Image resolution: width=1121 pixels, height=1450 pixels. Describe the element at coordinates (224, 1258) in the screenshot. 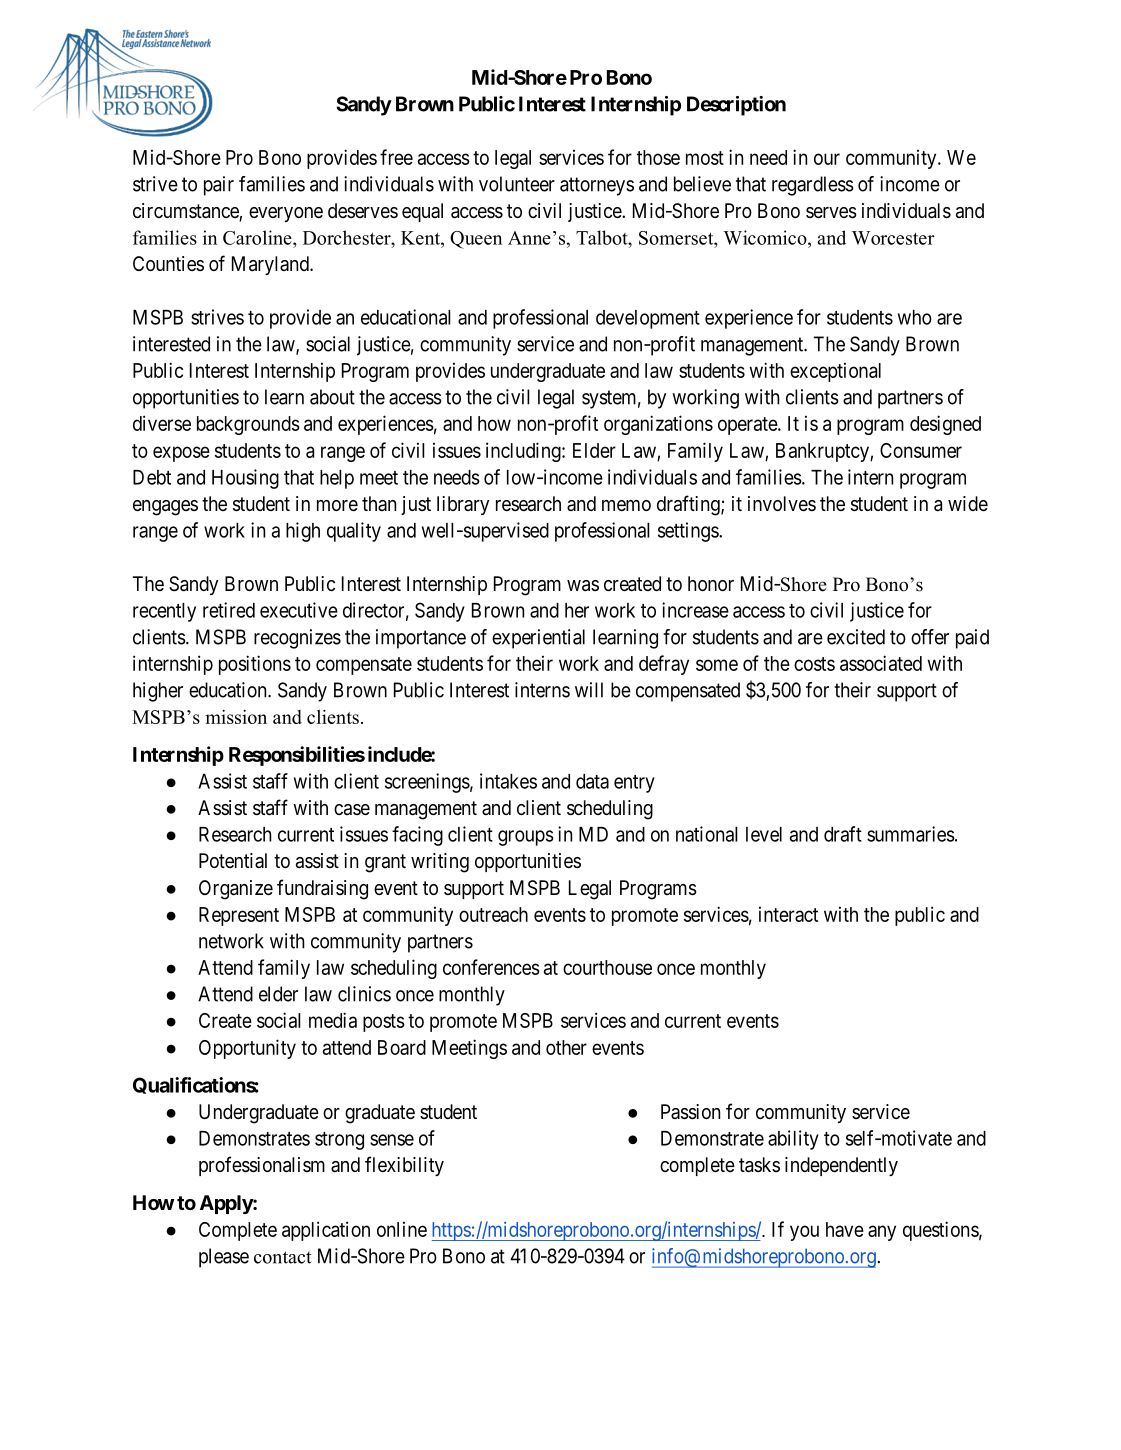

I see `please` at that location.
